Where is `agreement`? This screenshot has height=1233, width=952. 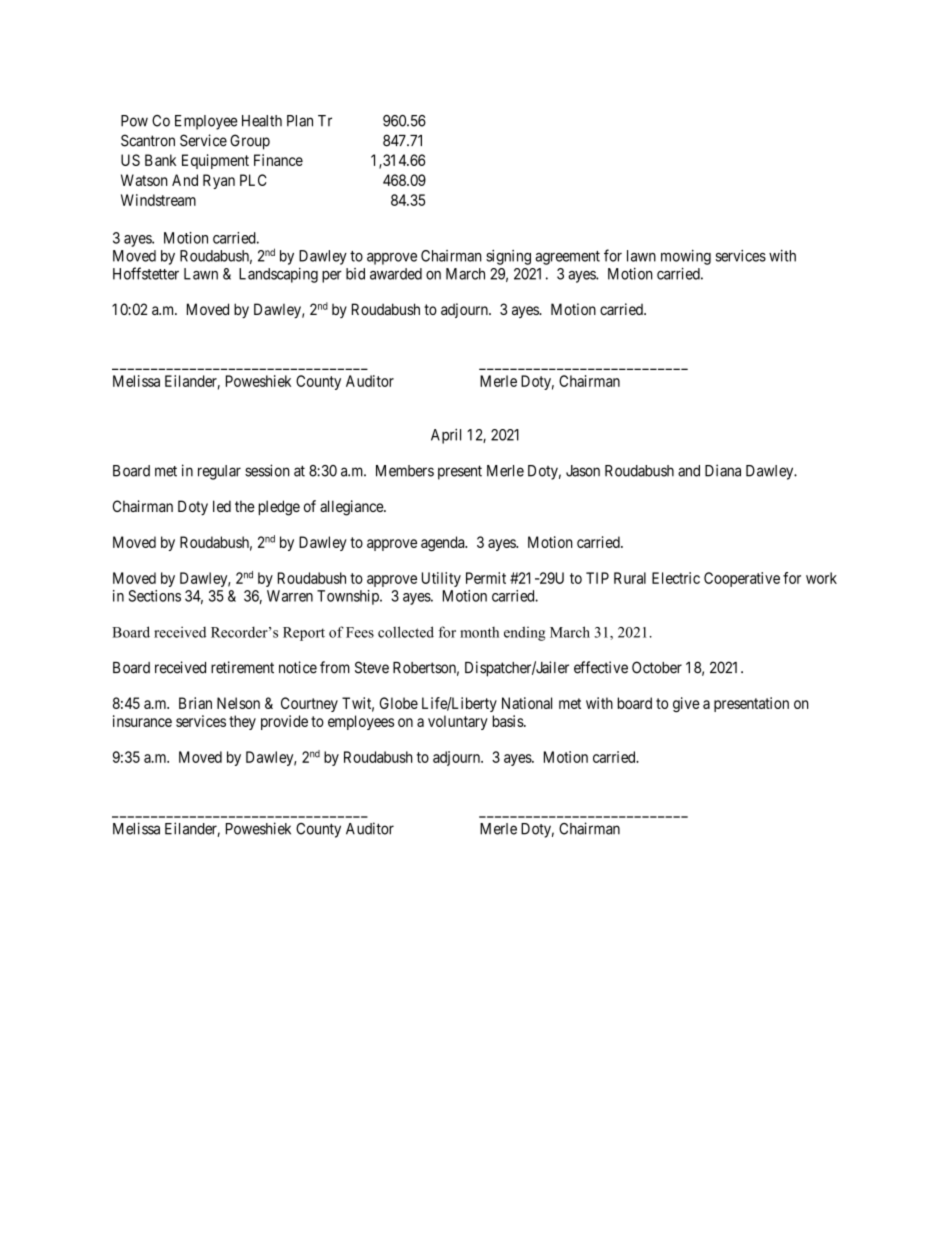 agreement is located at coordinates (567, 258).
